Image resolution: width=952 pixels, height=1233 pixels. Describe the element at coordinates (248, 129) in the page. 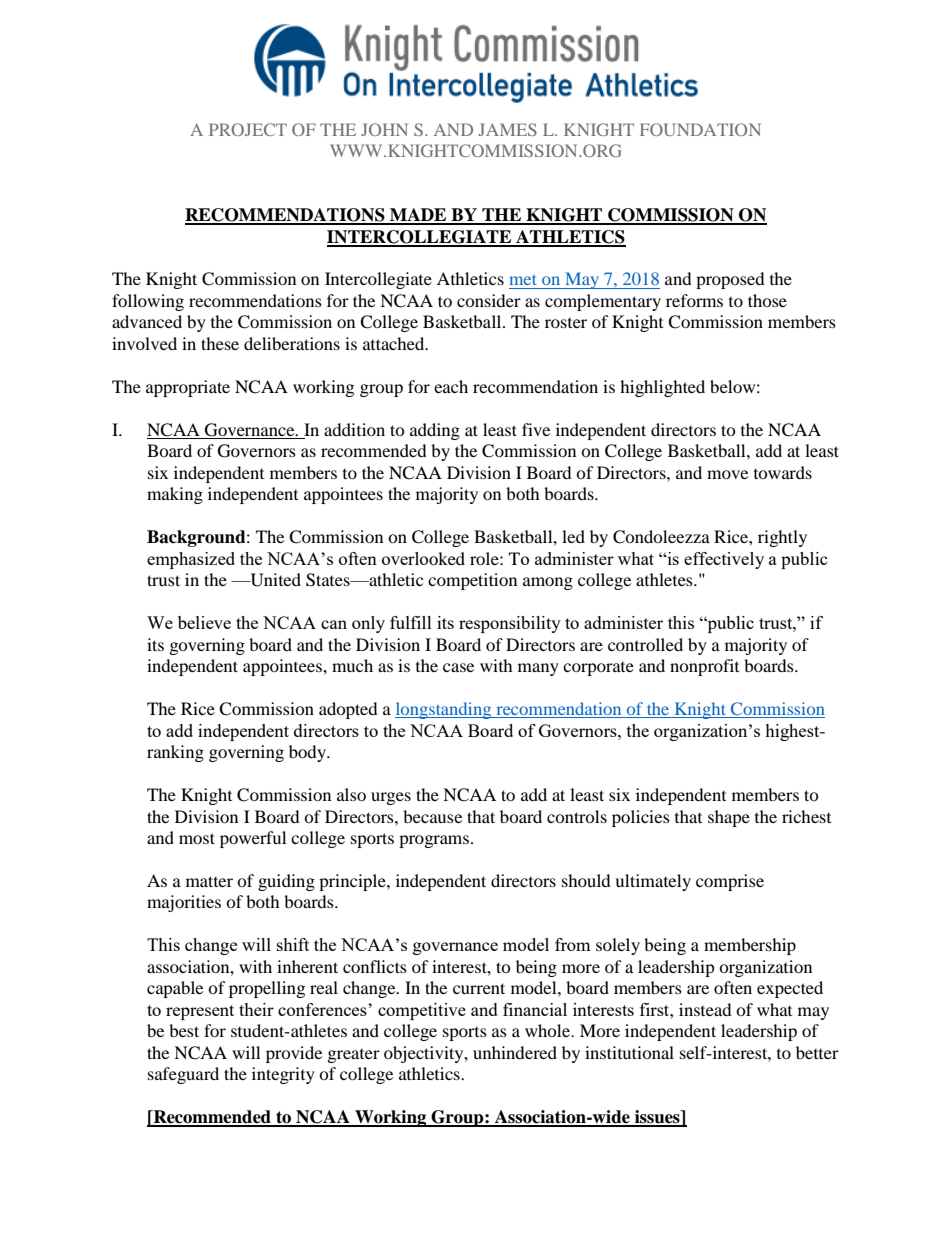

I see `PROJECT` at that location.
